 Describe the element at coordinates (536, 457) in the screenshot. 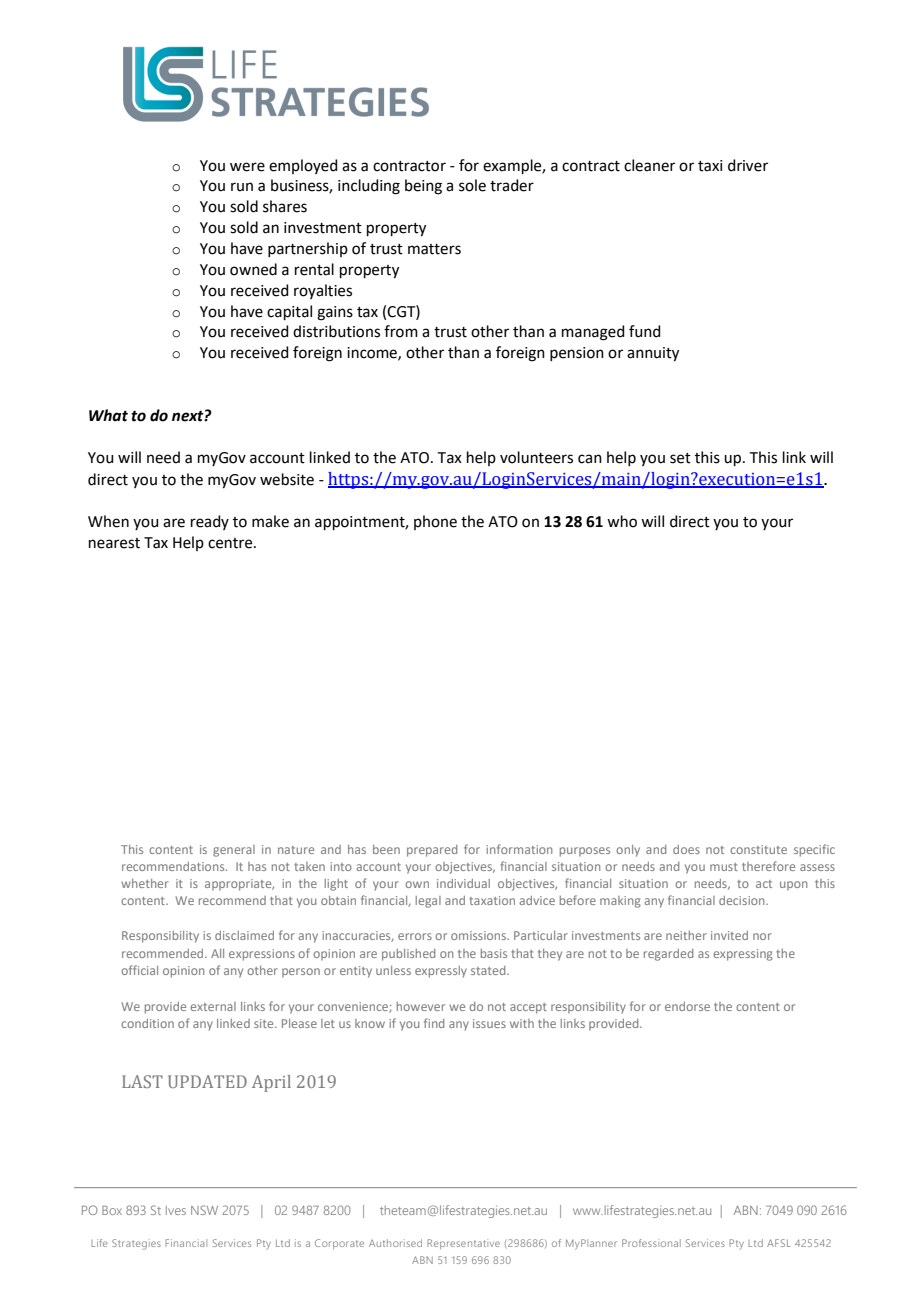

I see `volunteers` at that location.
